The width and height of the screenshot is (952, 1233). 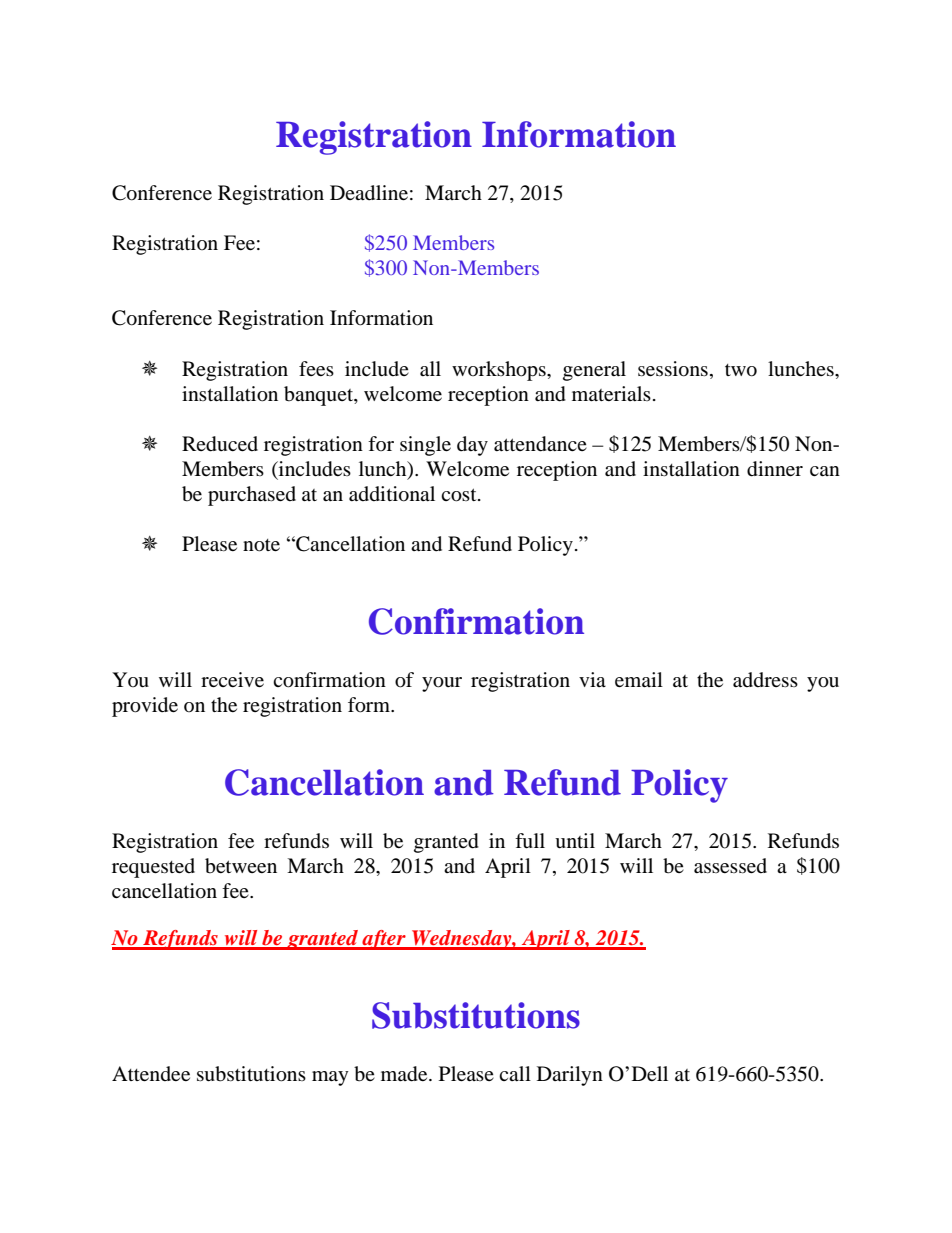 I want to click on between, so click(x=241, y=866).
